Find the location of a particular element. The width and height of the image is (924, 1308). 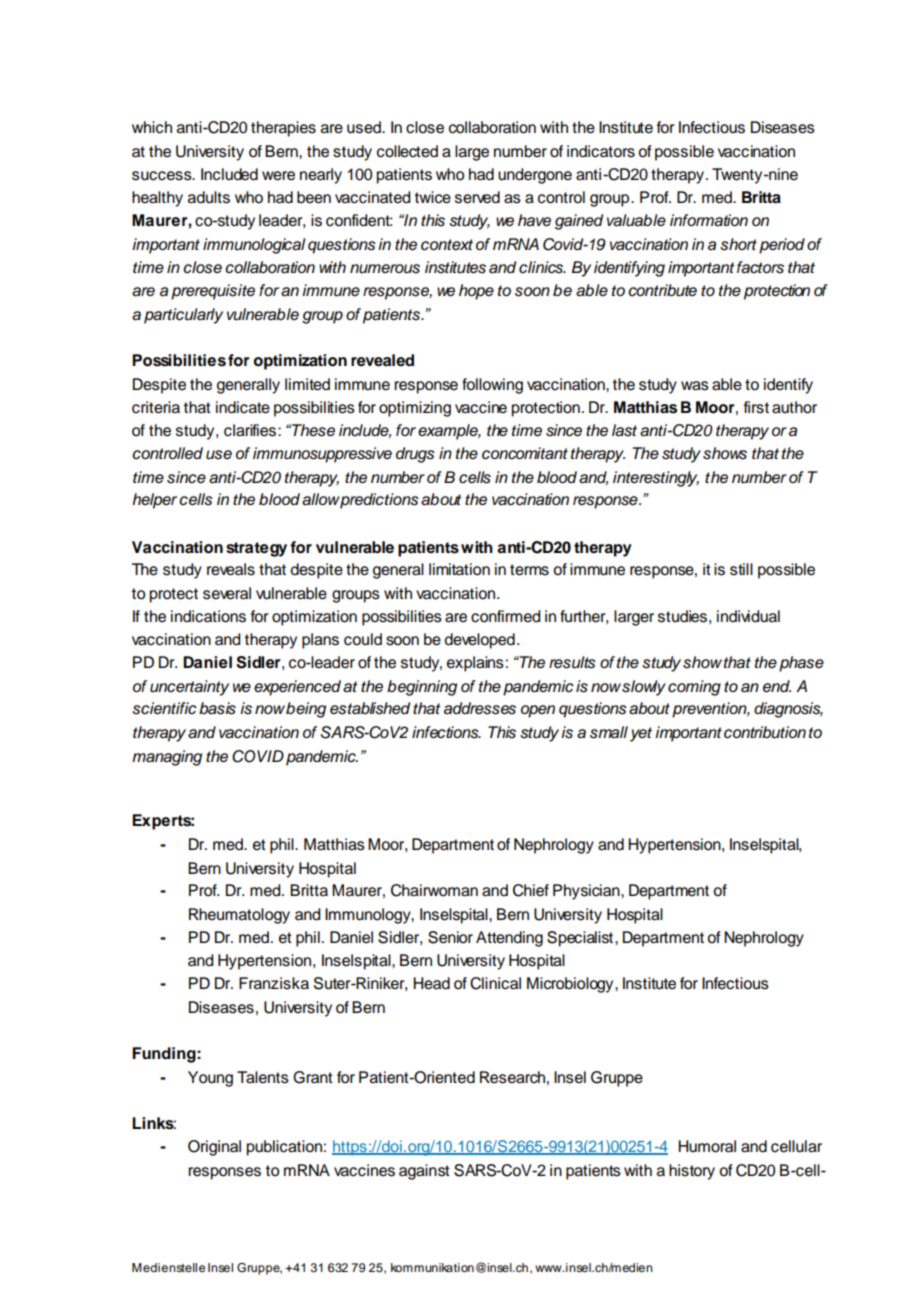

information is located at coordinates (709, 220).
